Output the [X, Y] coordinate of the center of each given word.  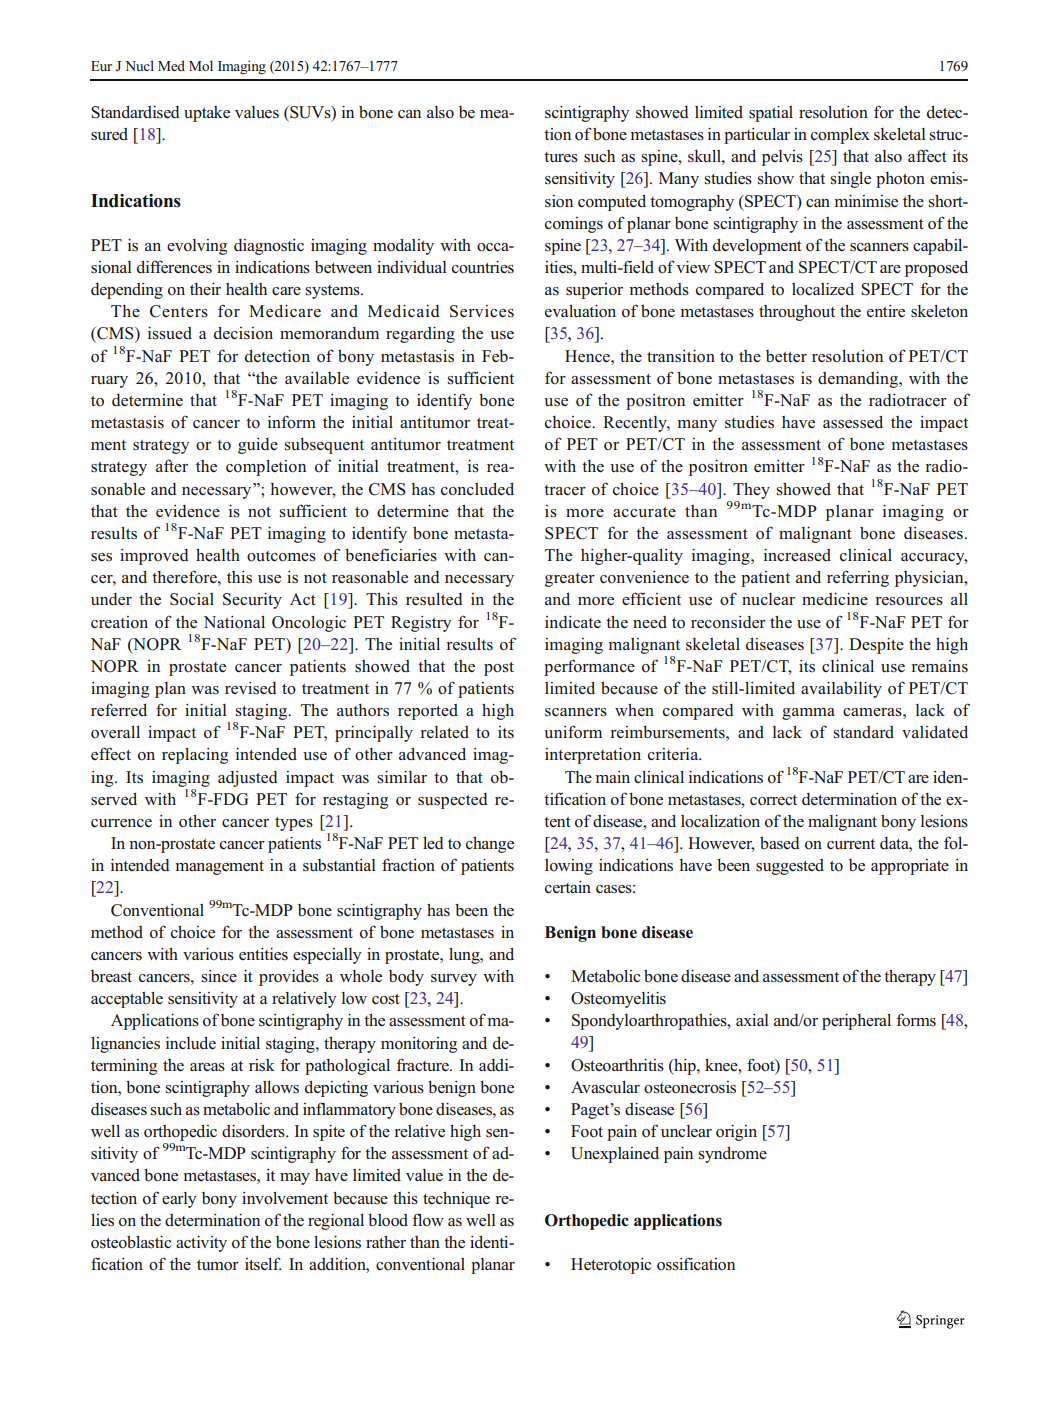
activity [201, 1244]
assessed [853, 422]
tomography [692, 203]
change [490, 845]
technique [456, 1200]
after [172, 465]
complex [840, 136]
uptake [207, 114]
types [294, 824]
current [851, 844]
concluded [477, 489]
